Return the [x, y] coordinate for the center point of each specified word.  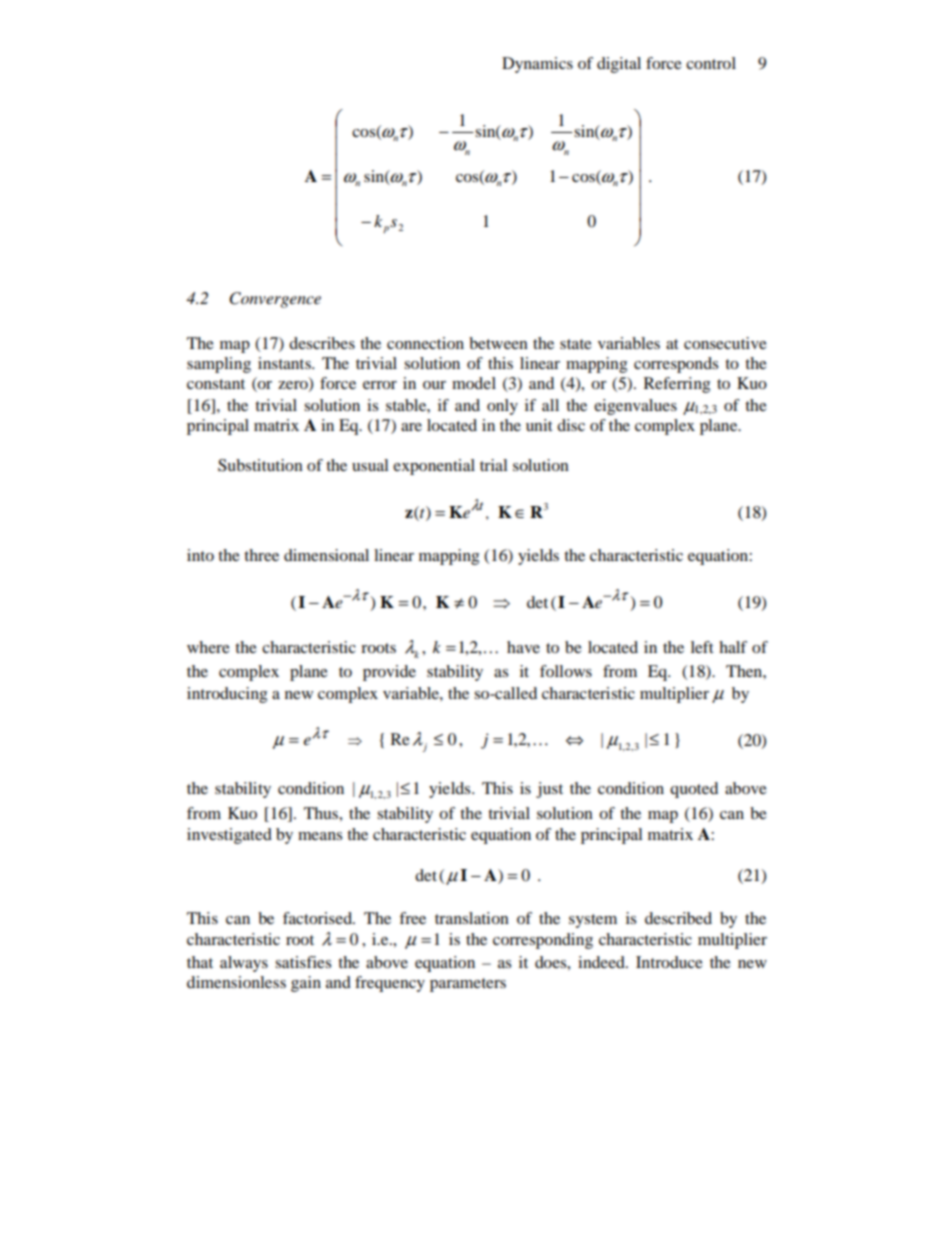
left [702, 647]
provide [389, 673]
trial [494, 465]
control [711, 63]
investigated [229, 836]
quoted [694, 790]
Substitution [260, 465]
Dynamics [537, 65]
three [261, 555]
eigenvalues [635, 407]
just [549, 790]
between [498, 343]
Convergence [275, 300]
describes [322, 343]
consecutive [725, 343]
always [244, 964]
